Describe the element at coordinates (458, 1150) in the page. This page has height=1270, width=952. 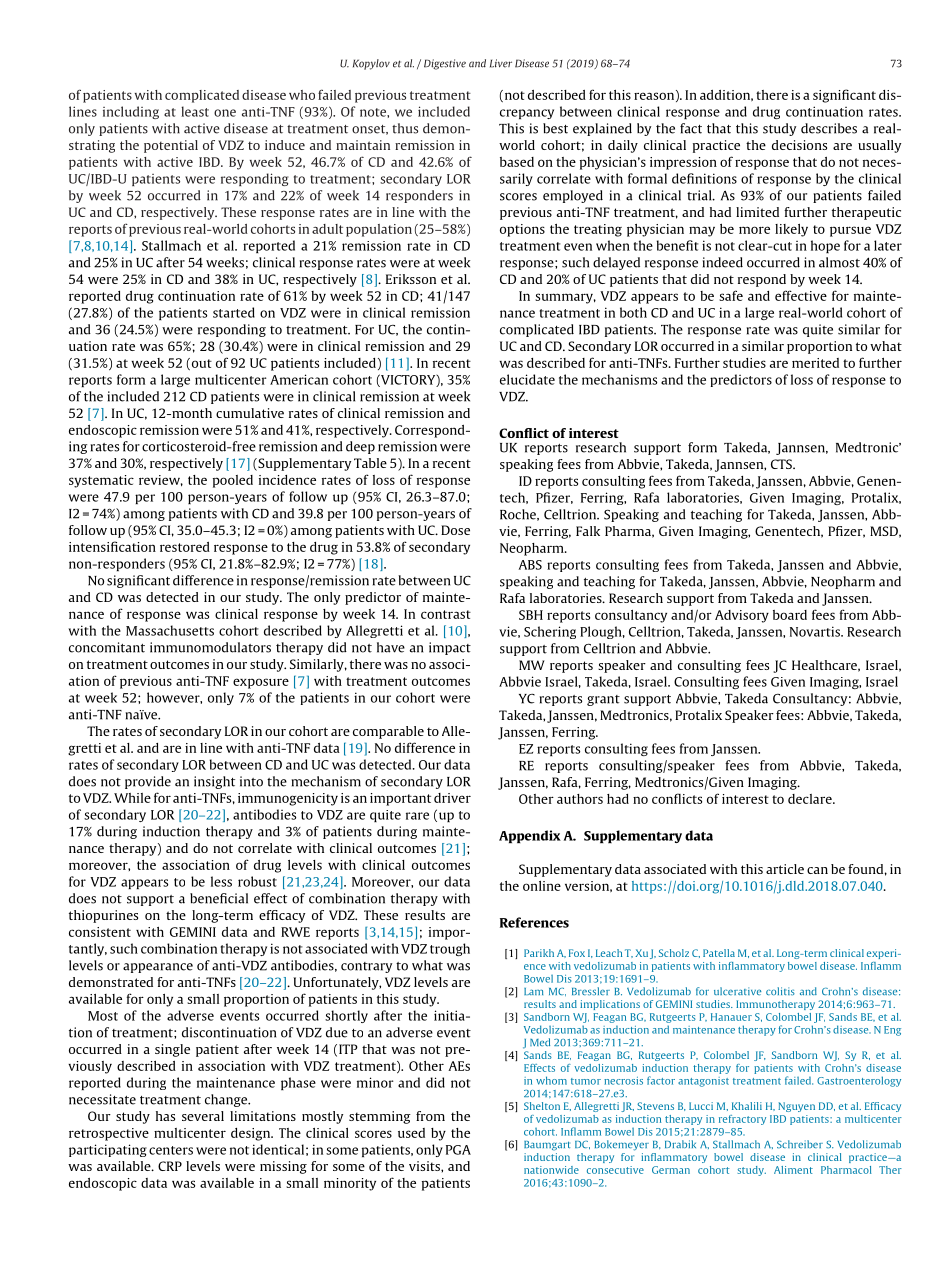
I see `PGA` at that location.
